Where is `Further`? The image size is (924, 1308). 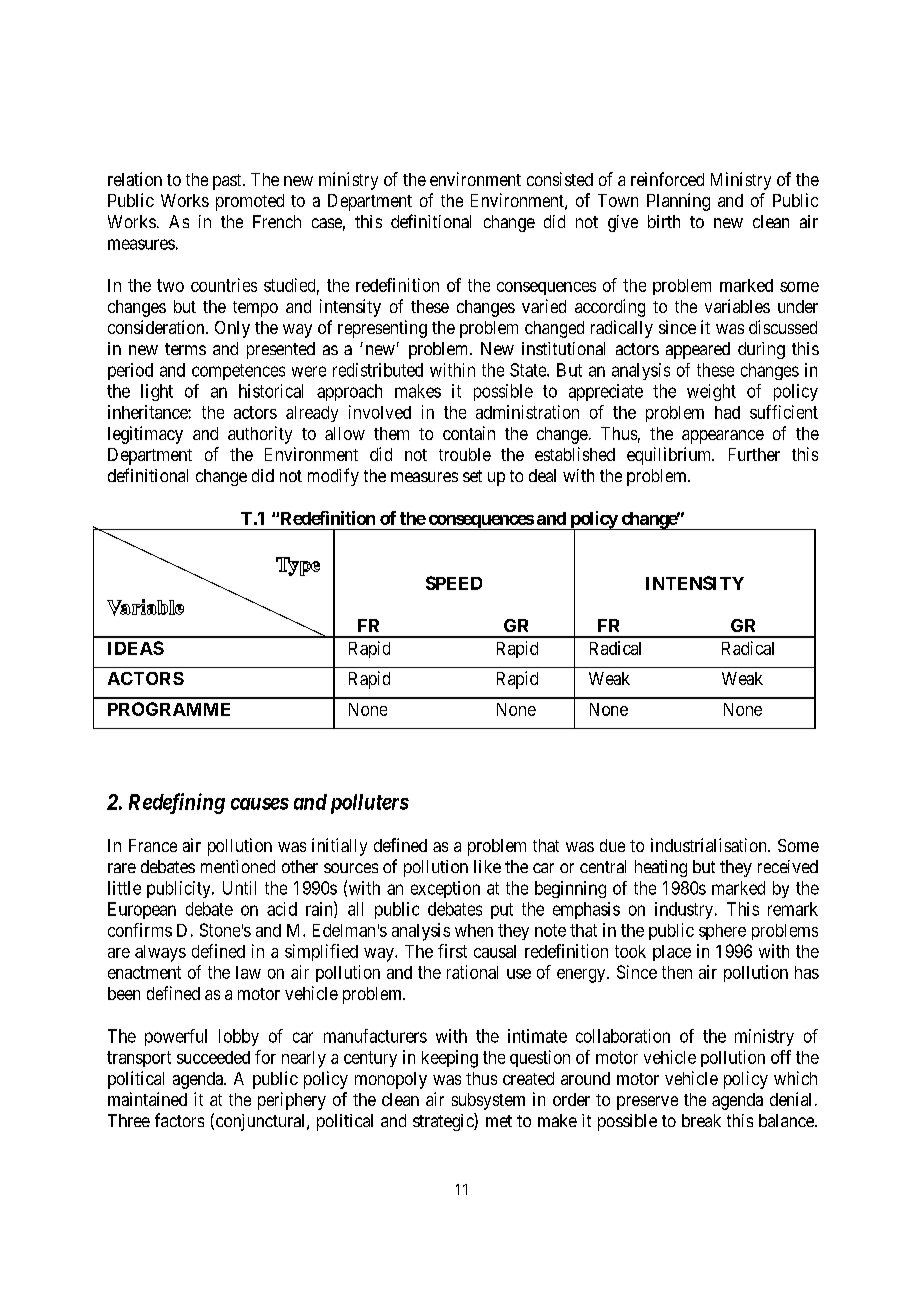 Further is located at coordinates (754, 454).
